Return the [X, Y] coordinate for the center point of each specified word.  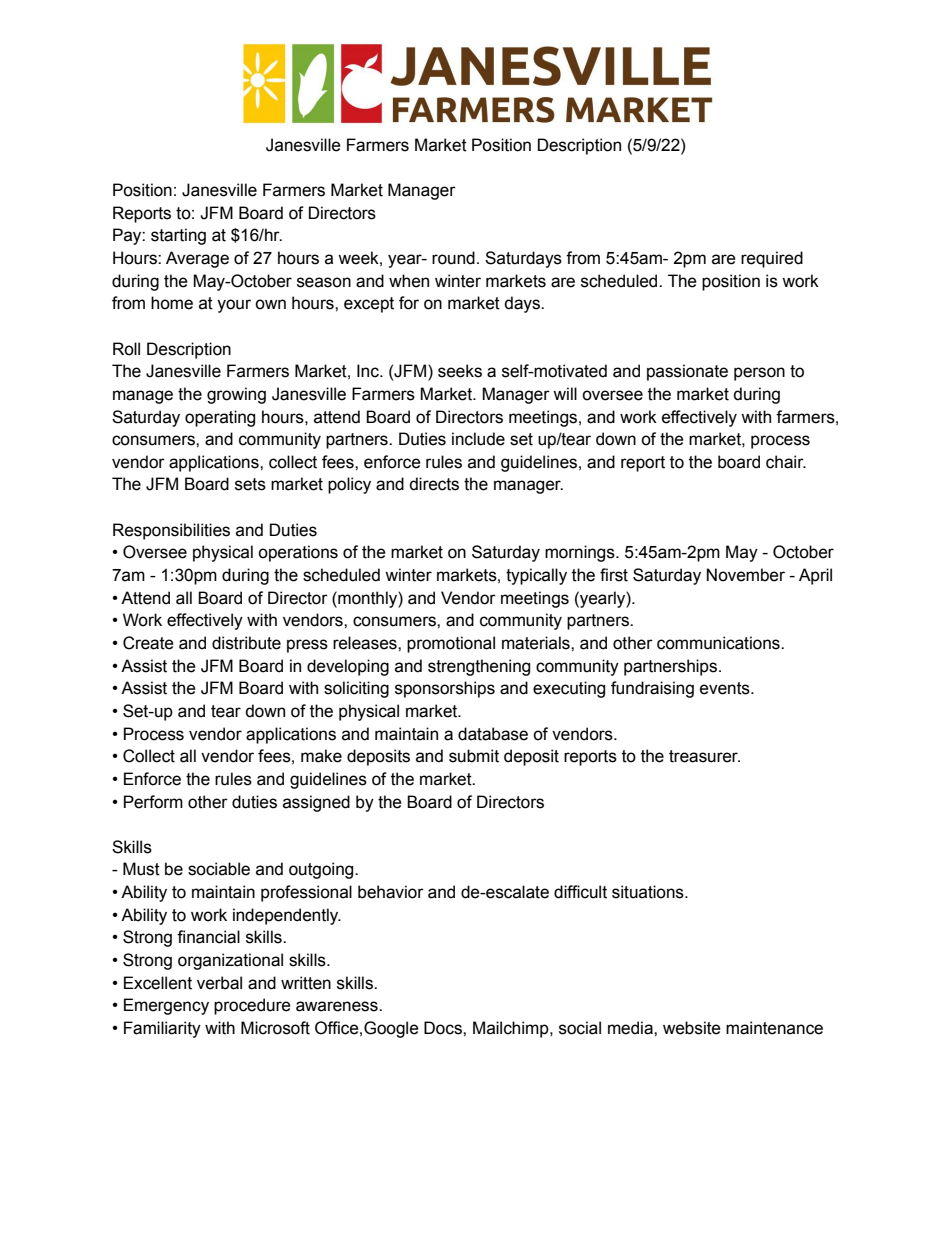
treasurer [704, 756]
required [772, 259]
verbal [219, 983]
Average [197, 259]
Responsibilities [171, 531]
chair [786, 462]
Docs [444, 1028]
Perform [153, 802]
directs [434, 484]
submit [474, 756]
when [409, 281]
